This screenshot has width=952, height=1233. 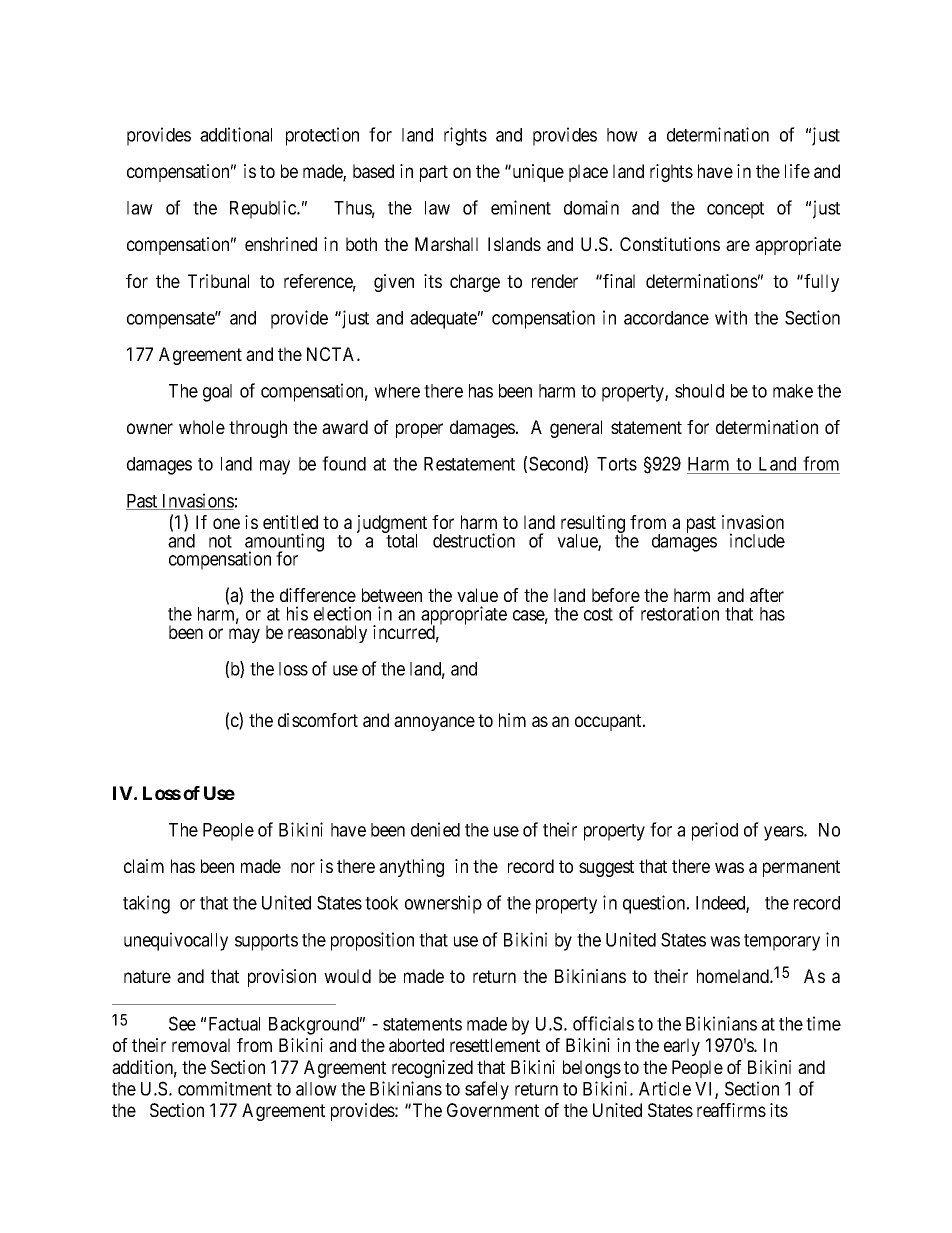 What do you see at coordinates (797, 171) in the screenshot?
I see `life` at bounding box center [797, 171].
